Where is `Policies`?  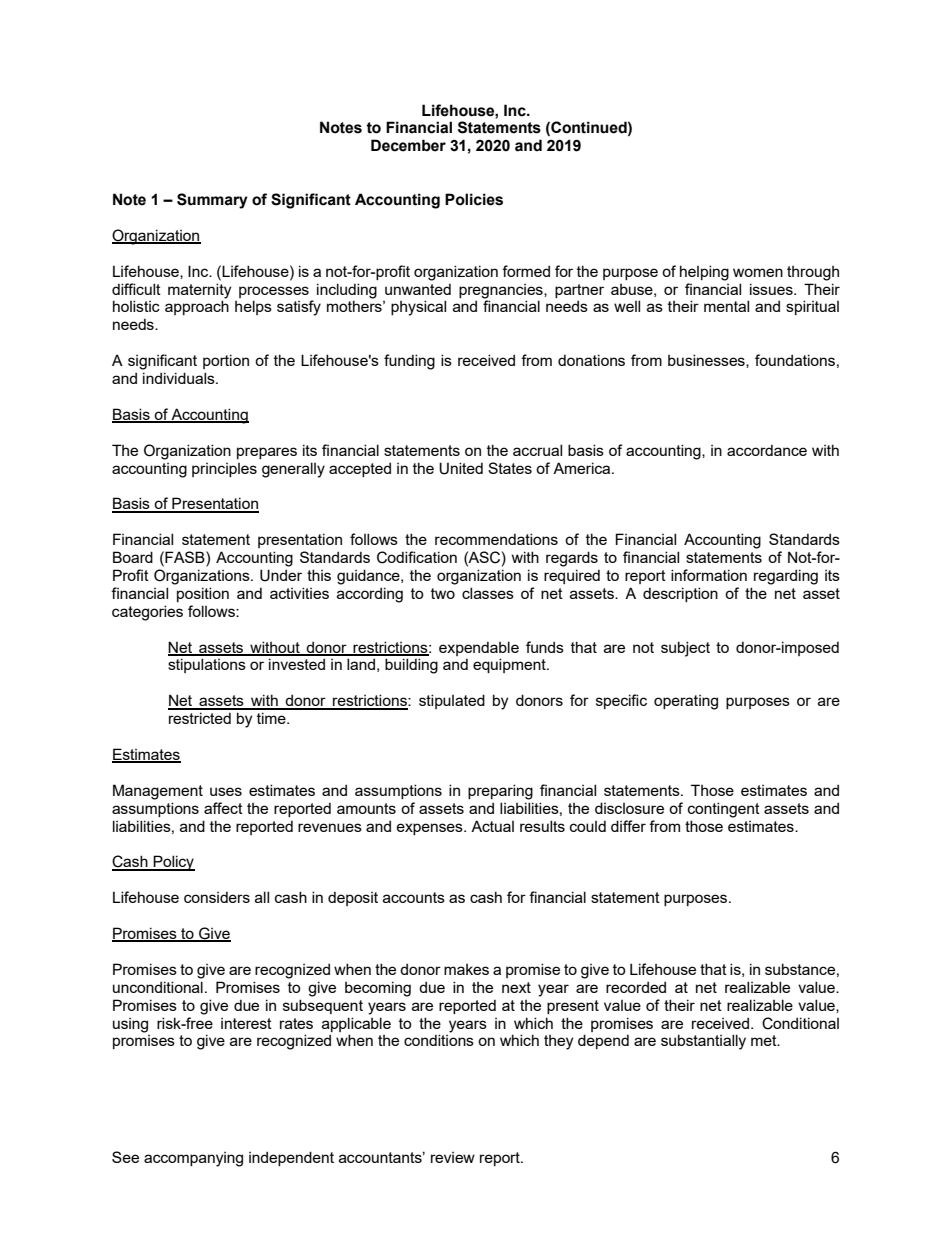 Policies is located at coordinates (474, 199).
